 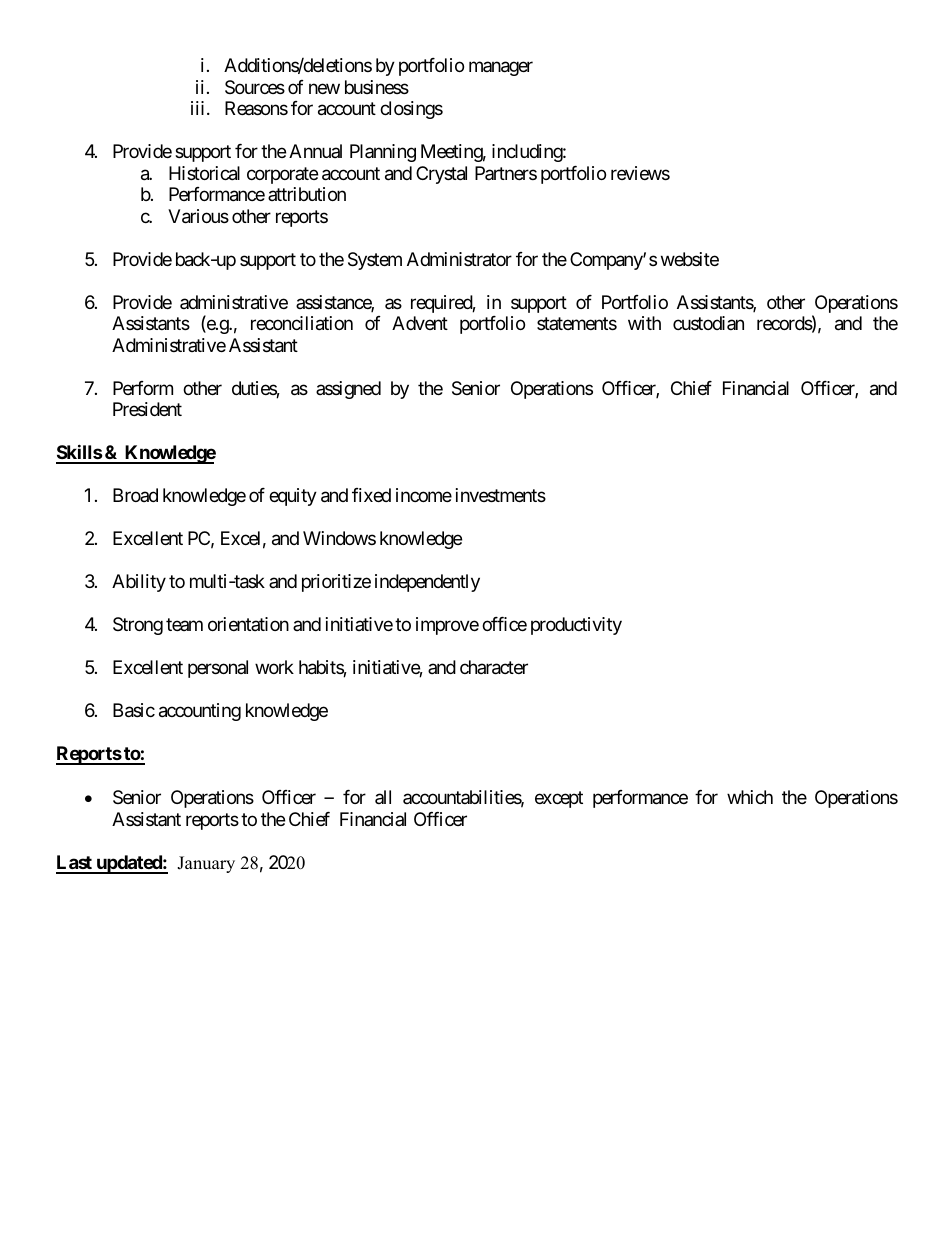 I want to click on January, so click(x=206, y=864).
